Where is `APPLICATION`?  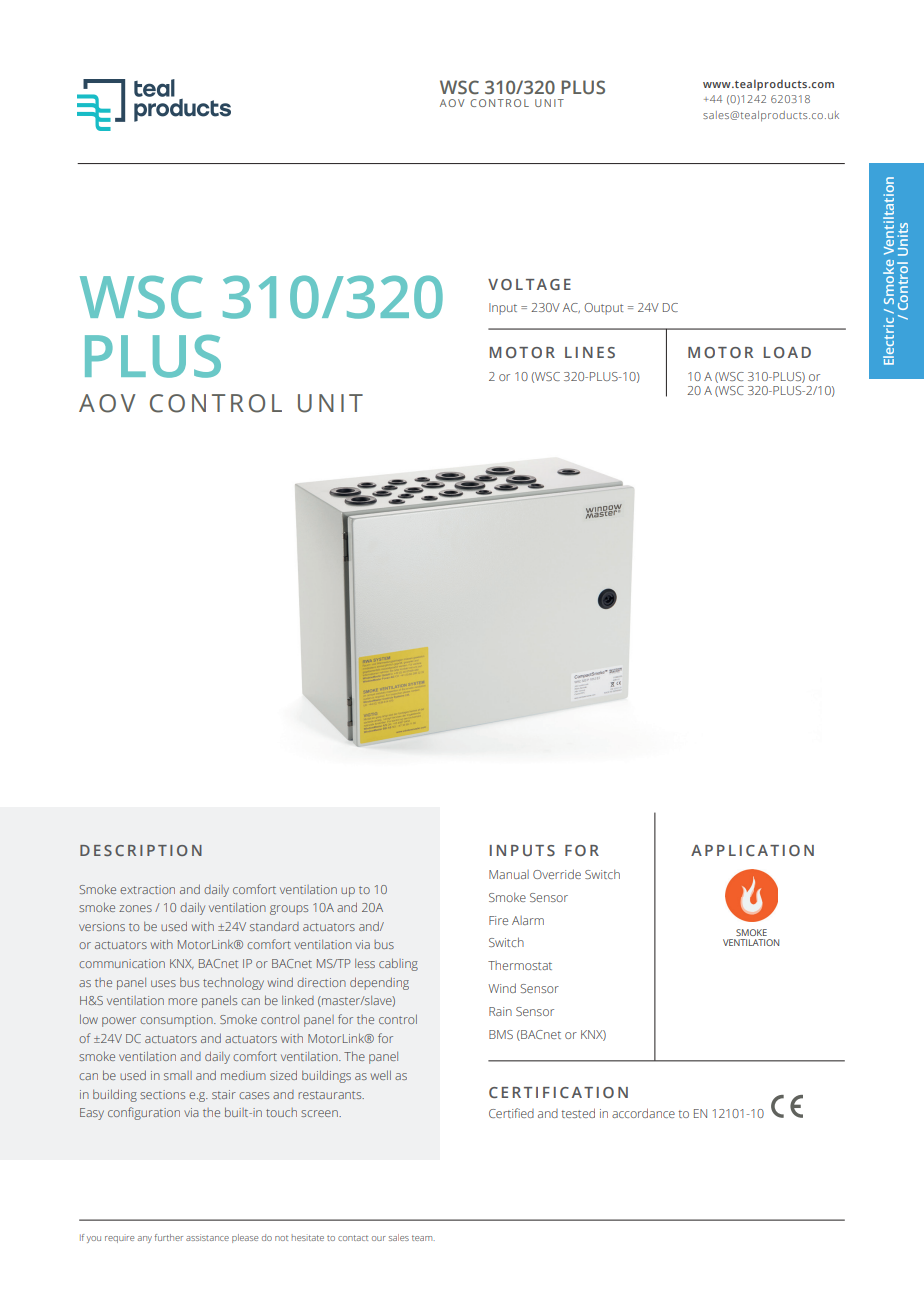 APPLICATION is located at coordinates (752, 850).
